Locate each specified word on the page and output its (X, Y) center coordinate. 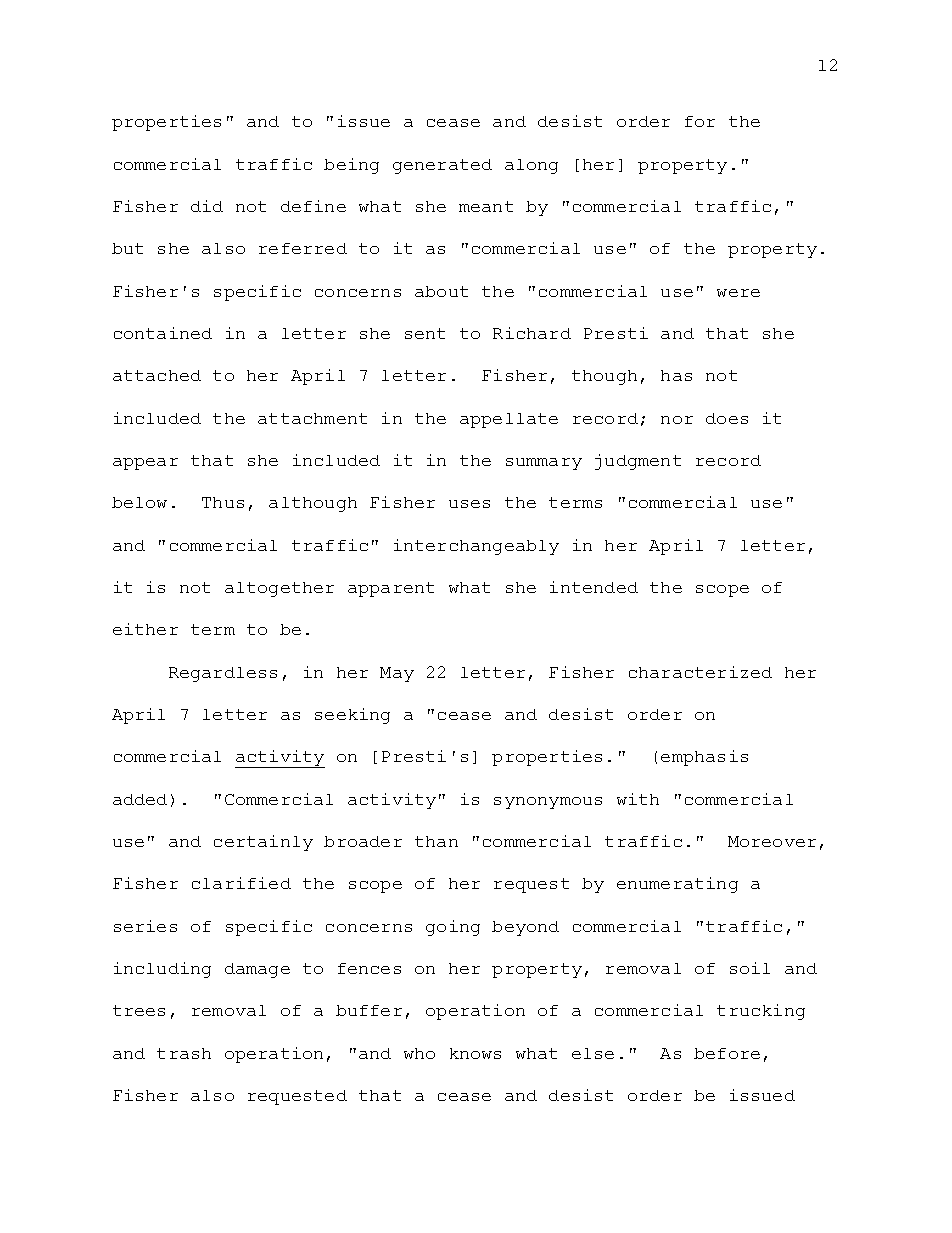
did (207, 206)
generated (442, 166)
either (145, 629)
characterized (700, 672)
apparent (391, 589)
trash (184, 1053)
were (738, 293)
